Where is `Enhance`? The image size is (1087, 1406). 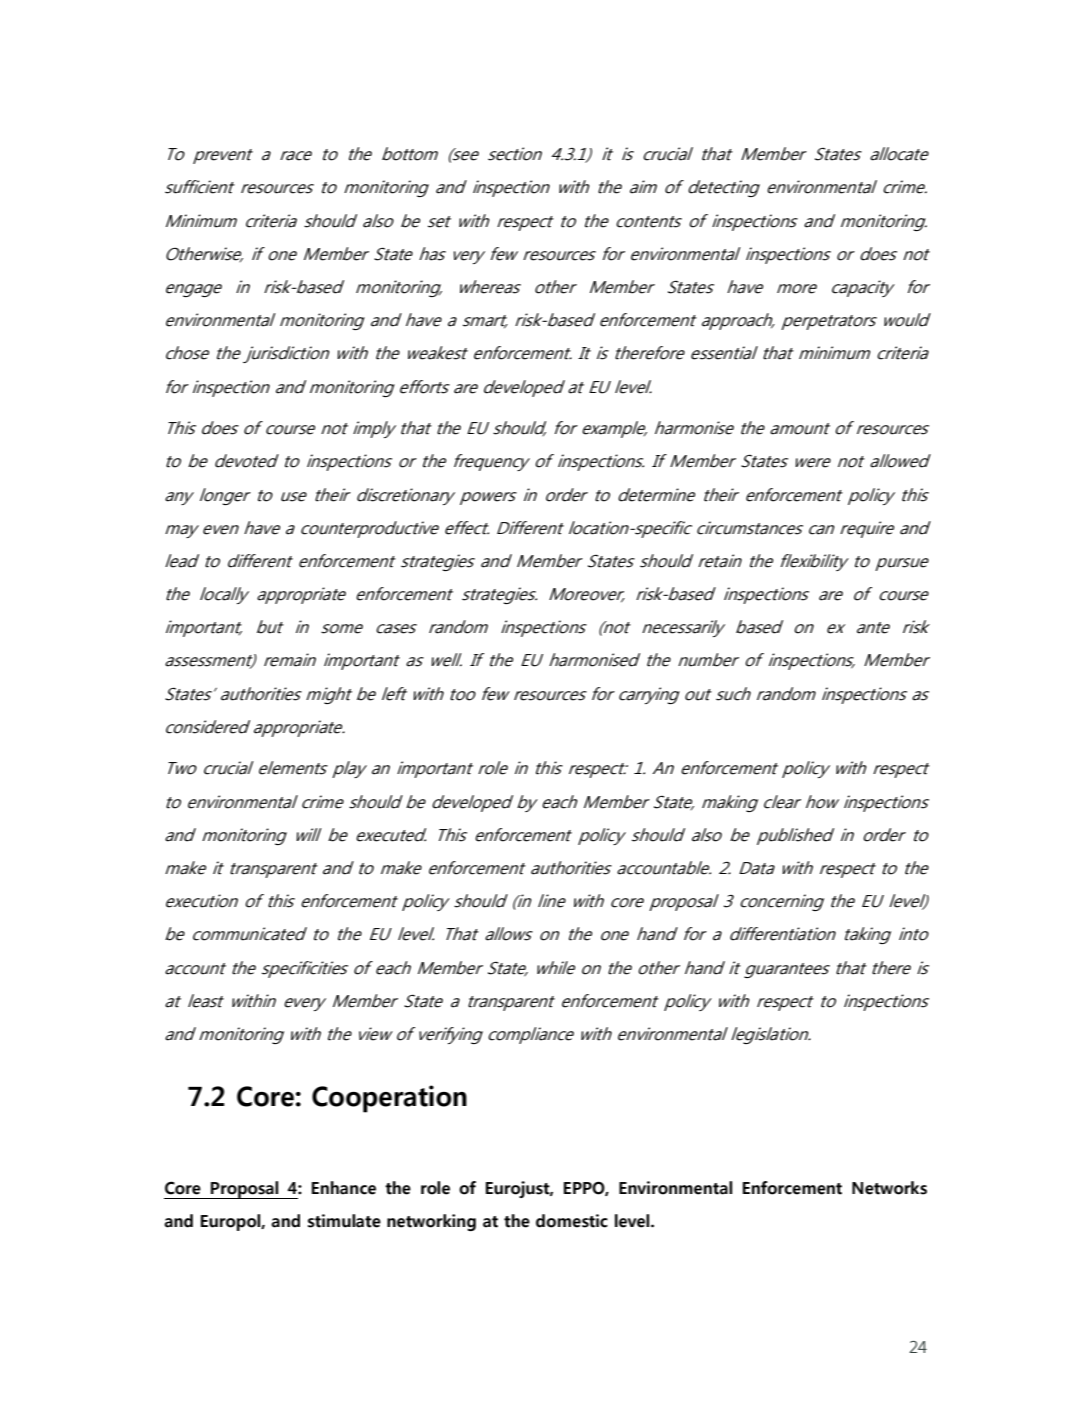 Enhance is located at coordinates (344, 1188).
